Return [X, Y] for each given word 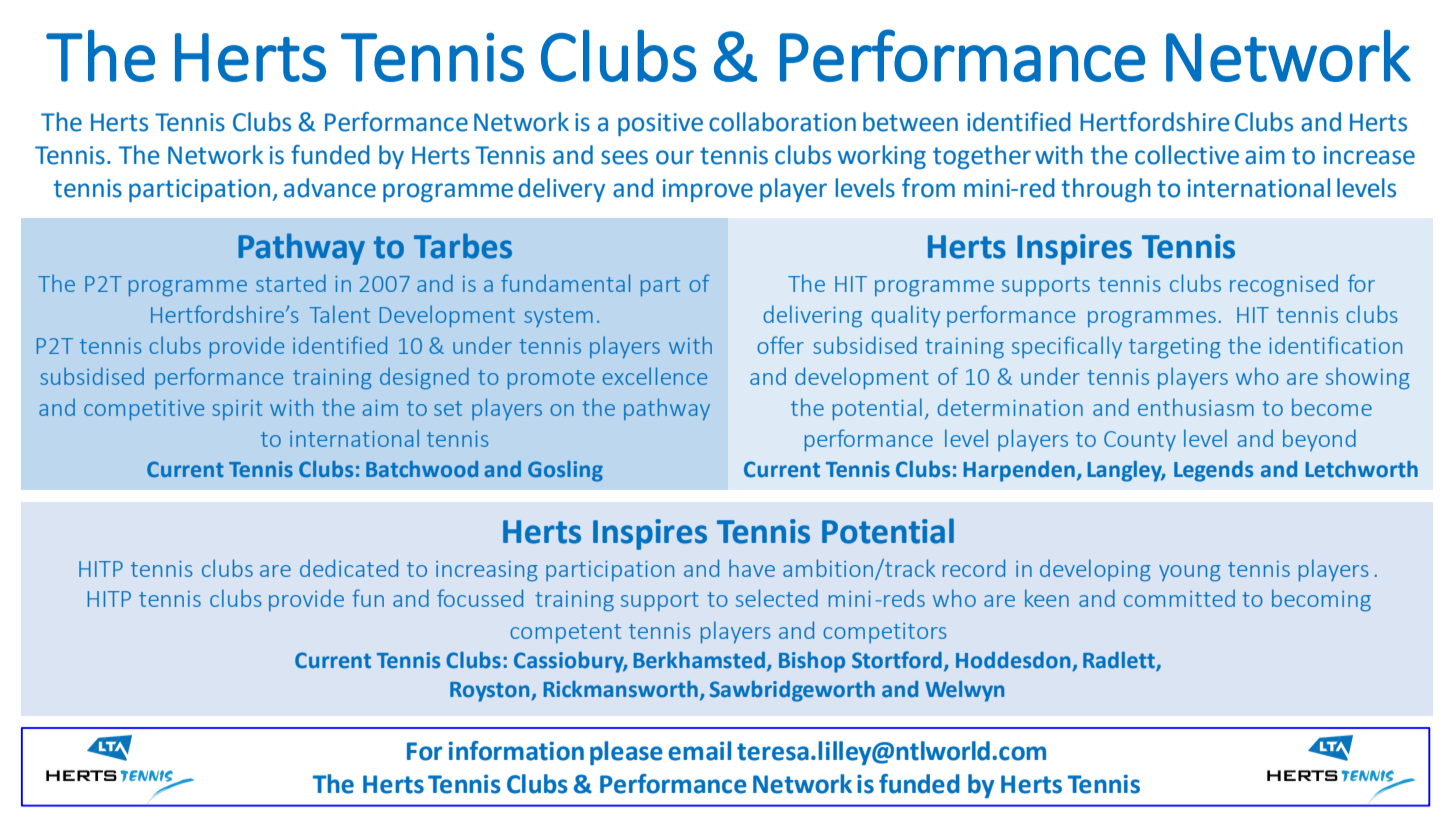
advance [330, 188]
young [1190, 573]
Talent [340, 314]
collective [1187, 155]
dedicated [349, 568]
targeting [1175, 348]
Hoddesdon [1014, 661]
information [516, 751]
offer [780, 345]
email [699, 751]
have [752, 568]
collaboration [782, 122]
